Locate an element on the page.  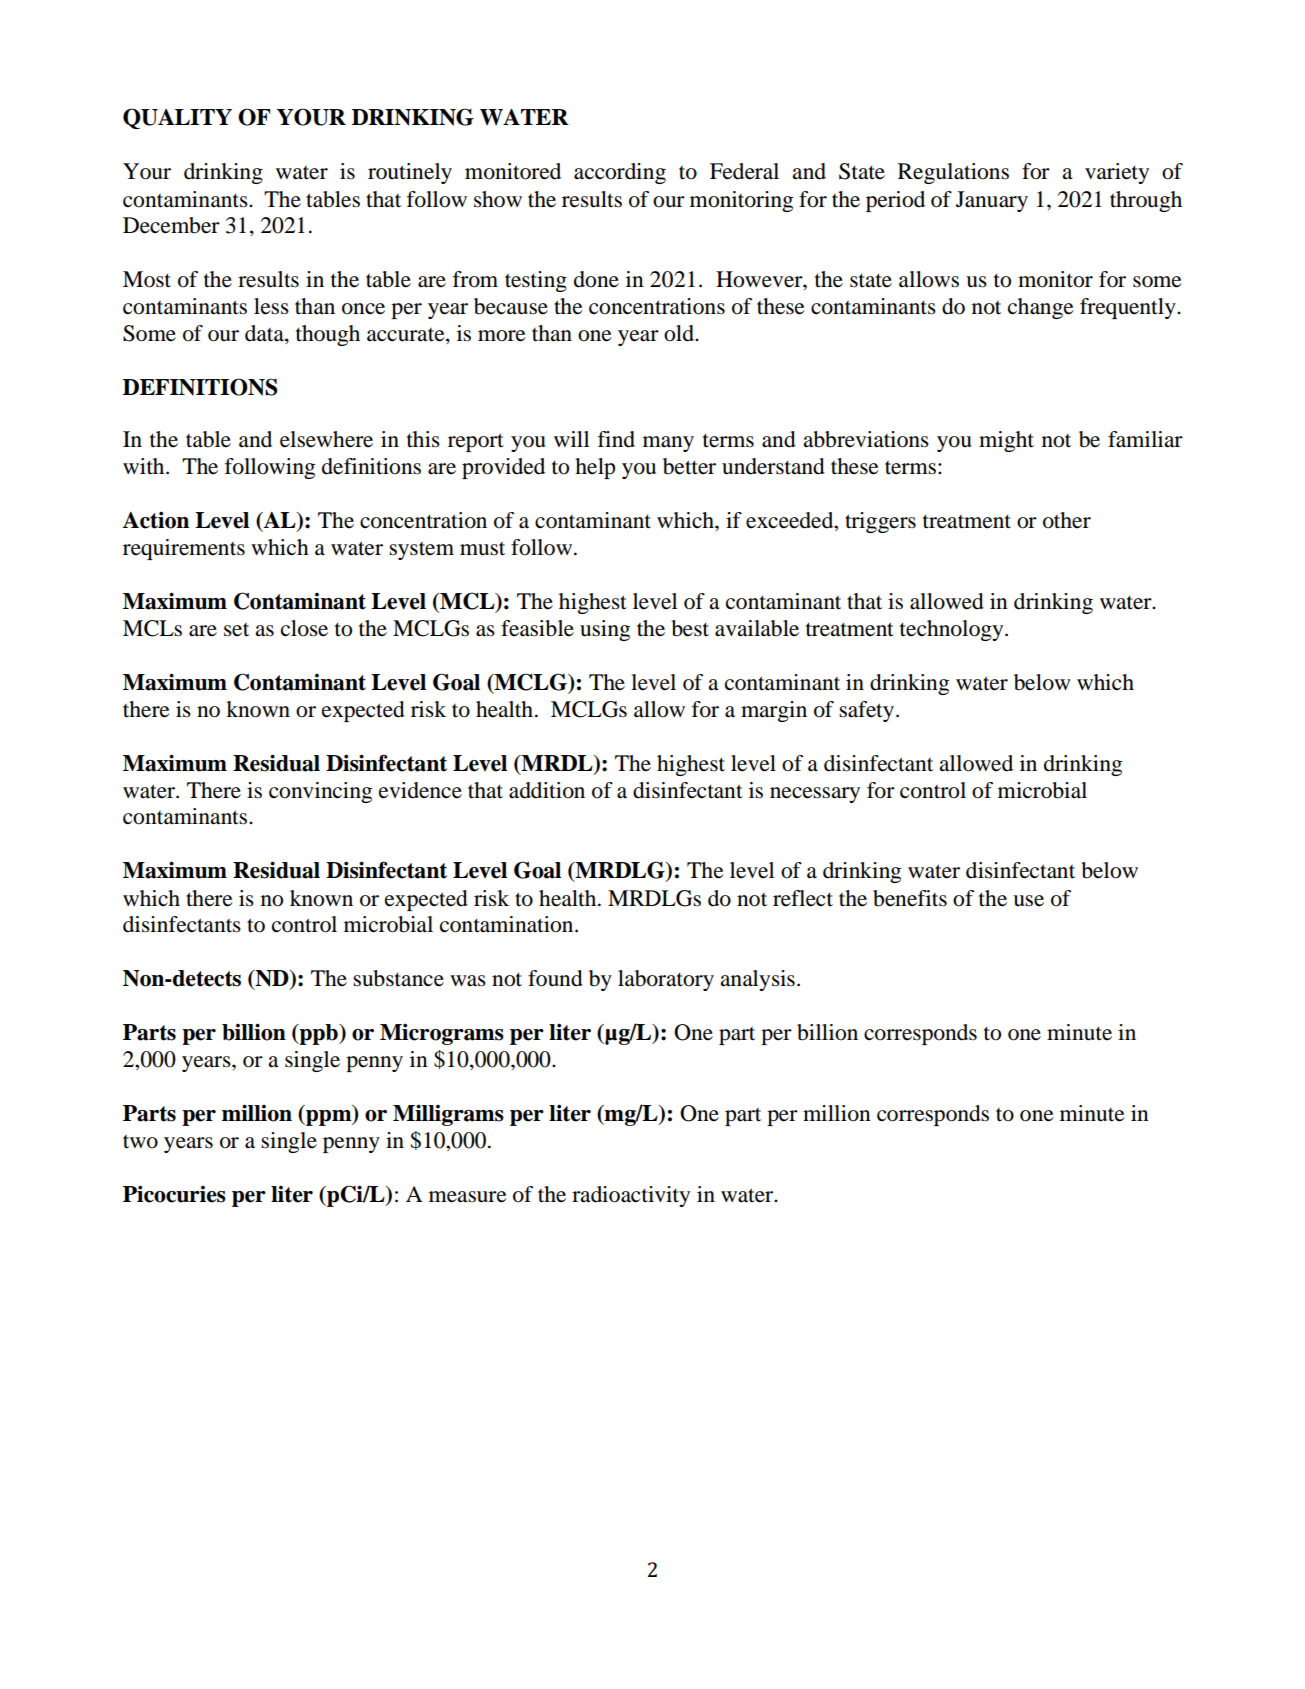
substance is located at coordinates (398, 978).
